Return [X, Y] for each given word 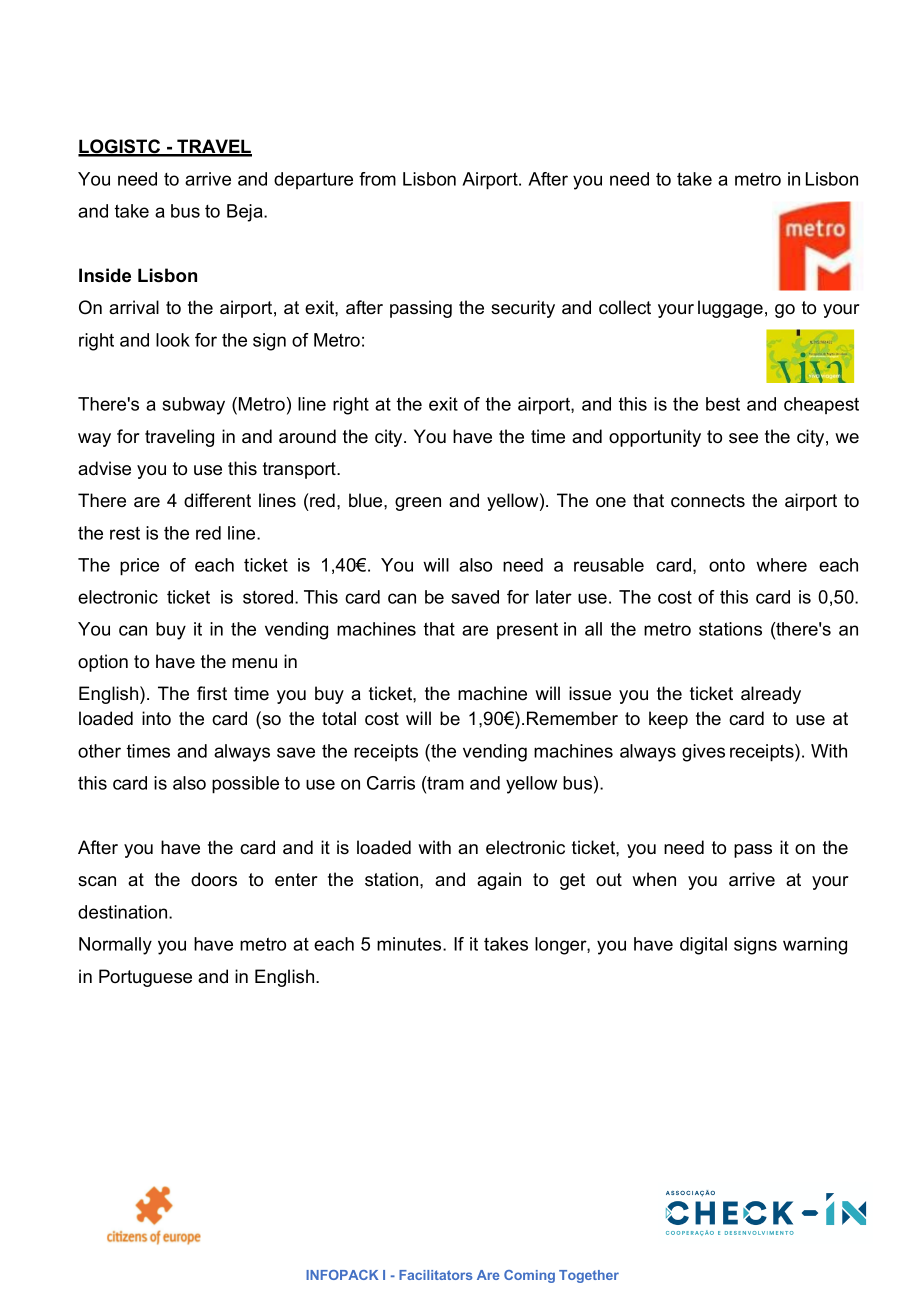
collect [625, 307]
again [499, 881]
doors [214, 879]
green [418, 504]
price [139, 567]
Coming [529, 1276]
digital [703, 946]
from [377, 179]
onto [727, 565]
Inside [105, 275]
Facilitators [436, 1275]
